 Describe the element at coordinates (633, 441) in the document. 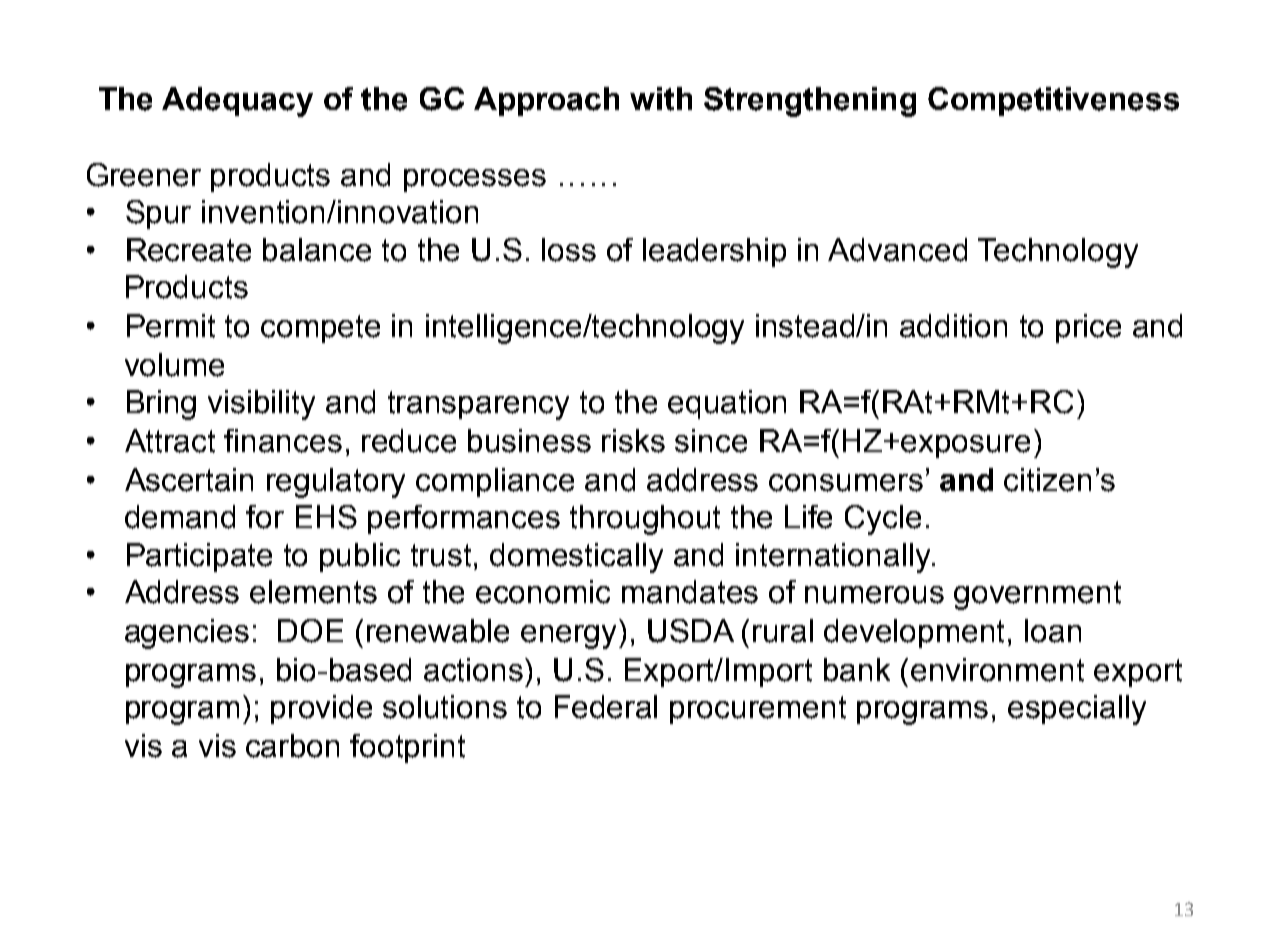

I see `risks` at that location.
